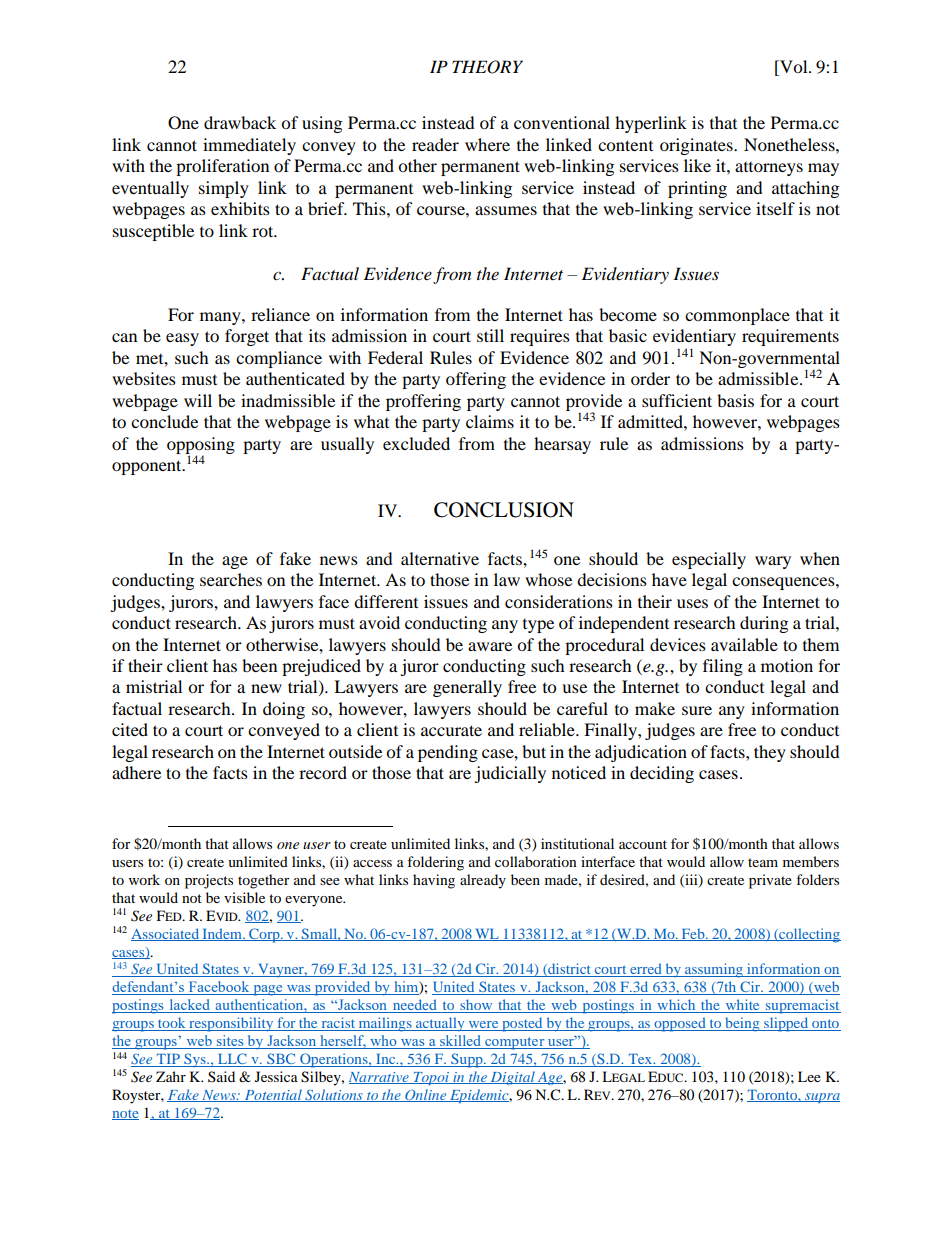 This screenshot has height=1233, width=952. What do you see at coordinates (201, 446) in the screenshot?
I see `opposing` at bounding box center [201, 446].
